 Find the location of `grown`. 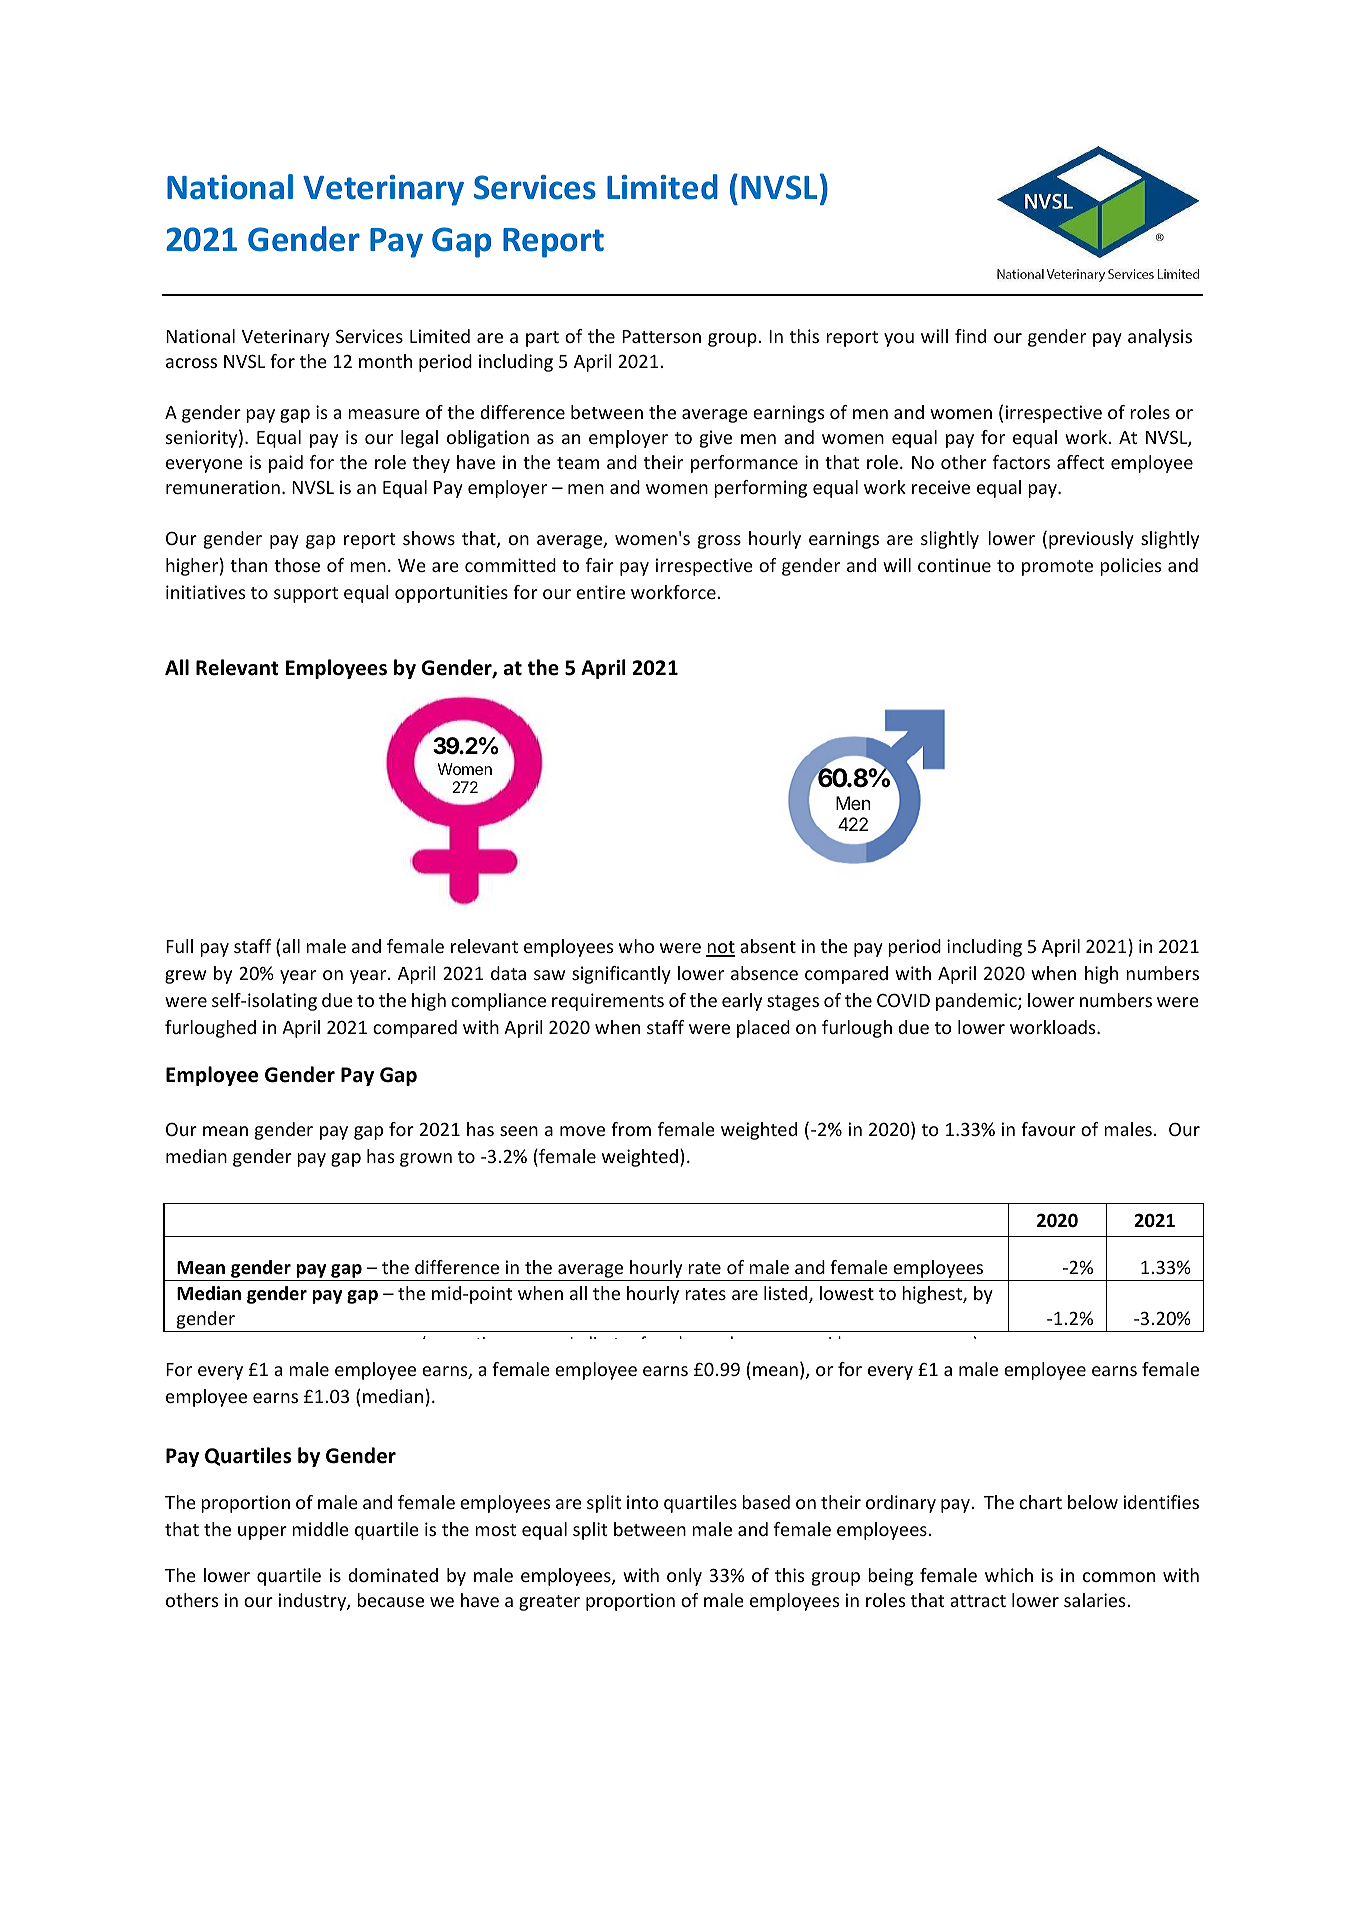

grown is located at coordinates (426, 1160).
